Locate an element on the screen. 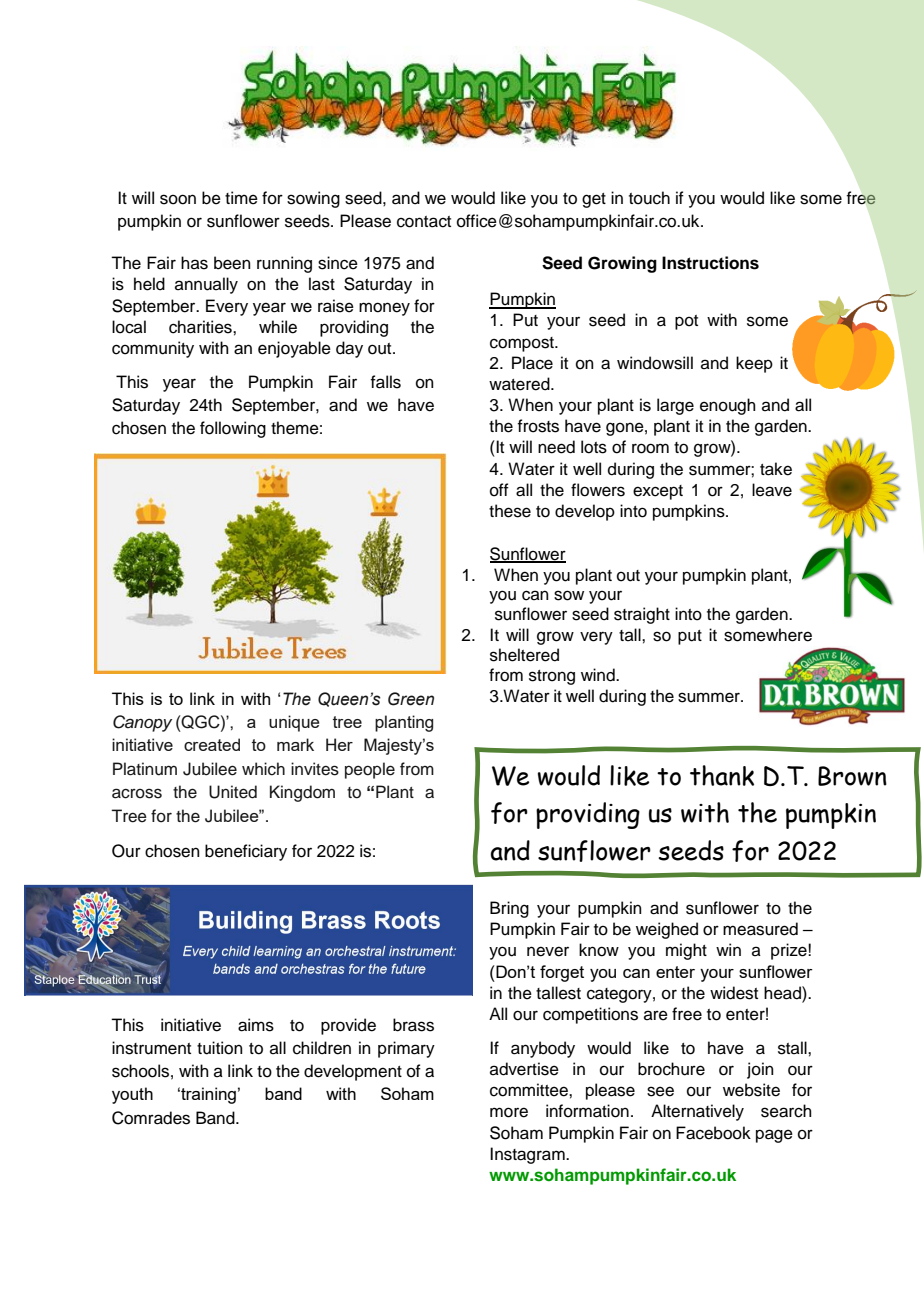 This screenshot has height=1308, width=924. contact is located at coordinates (424, 222).
